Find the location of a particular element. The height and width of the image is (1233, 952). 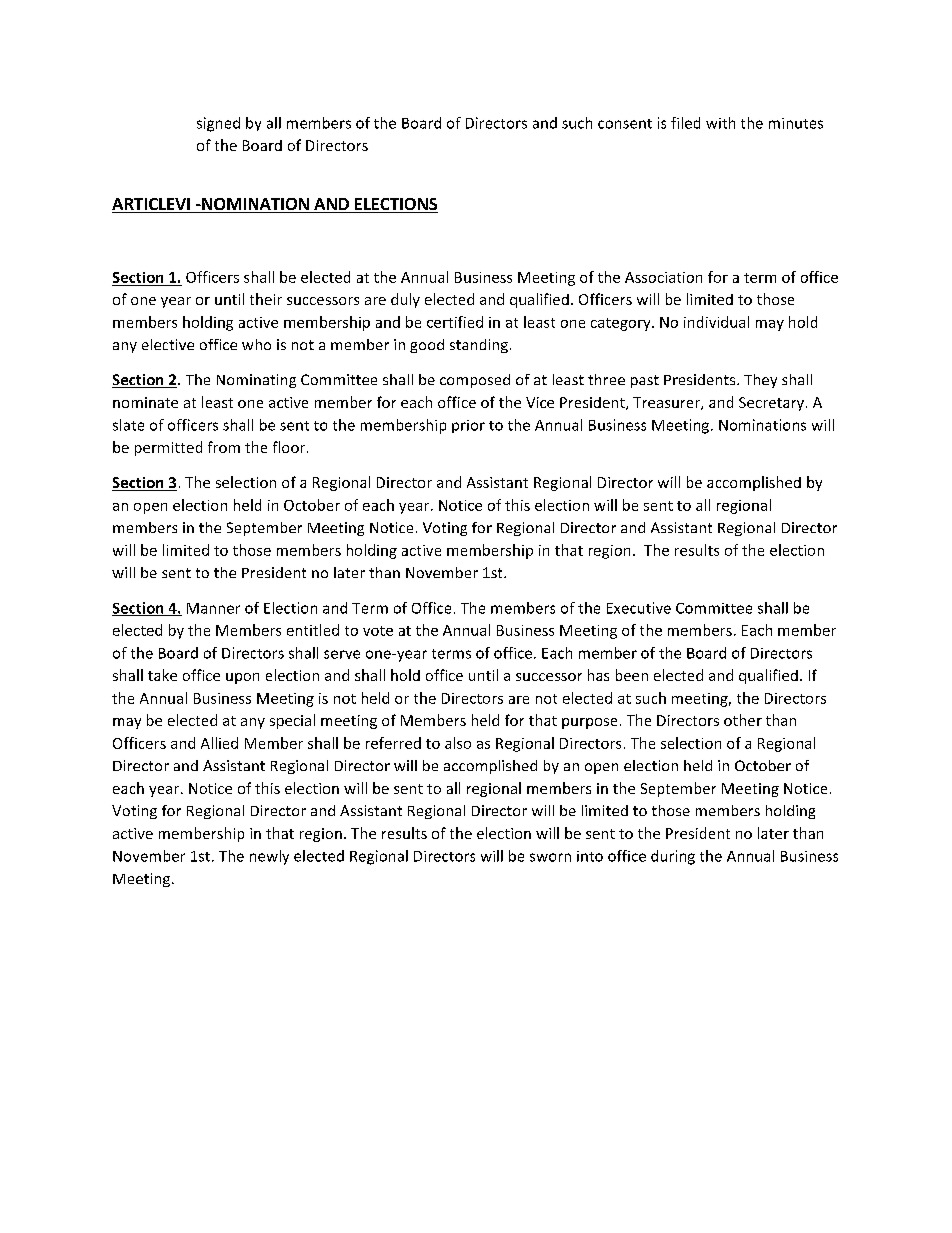

They is located at coordinates (760, 381).
